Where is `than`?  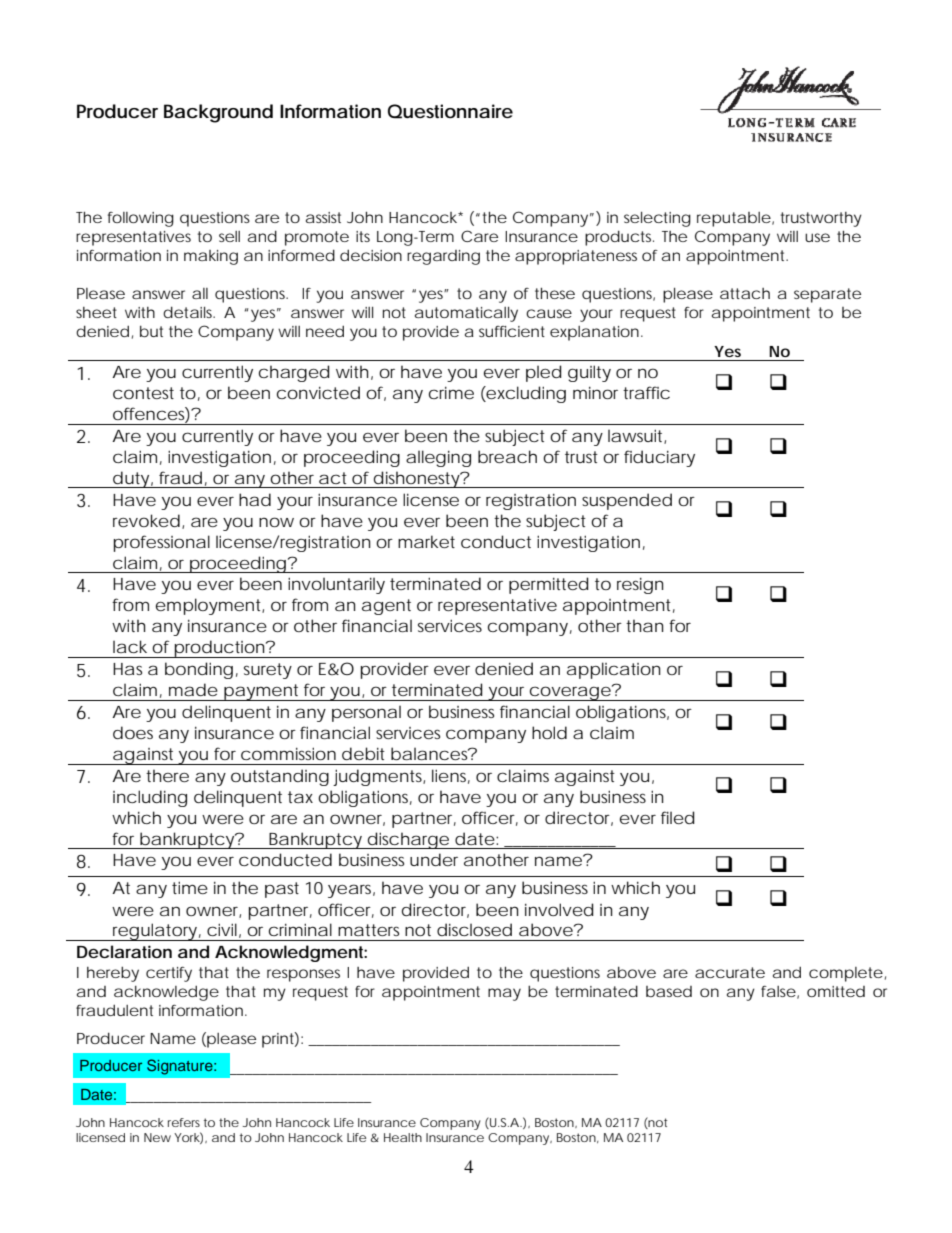 than is located at coordinates (645, 625).
